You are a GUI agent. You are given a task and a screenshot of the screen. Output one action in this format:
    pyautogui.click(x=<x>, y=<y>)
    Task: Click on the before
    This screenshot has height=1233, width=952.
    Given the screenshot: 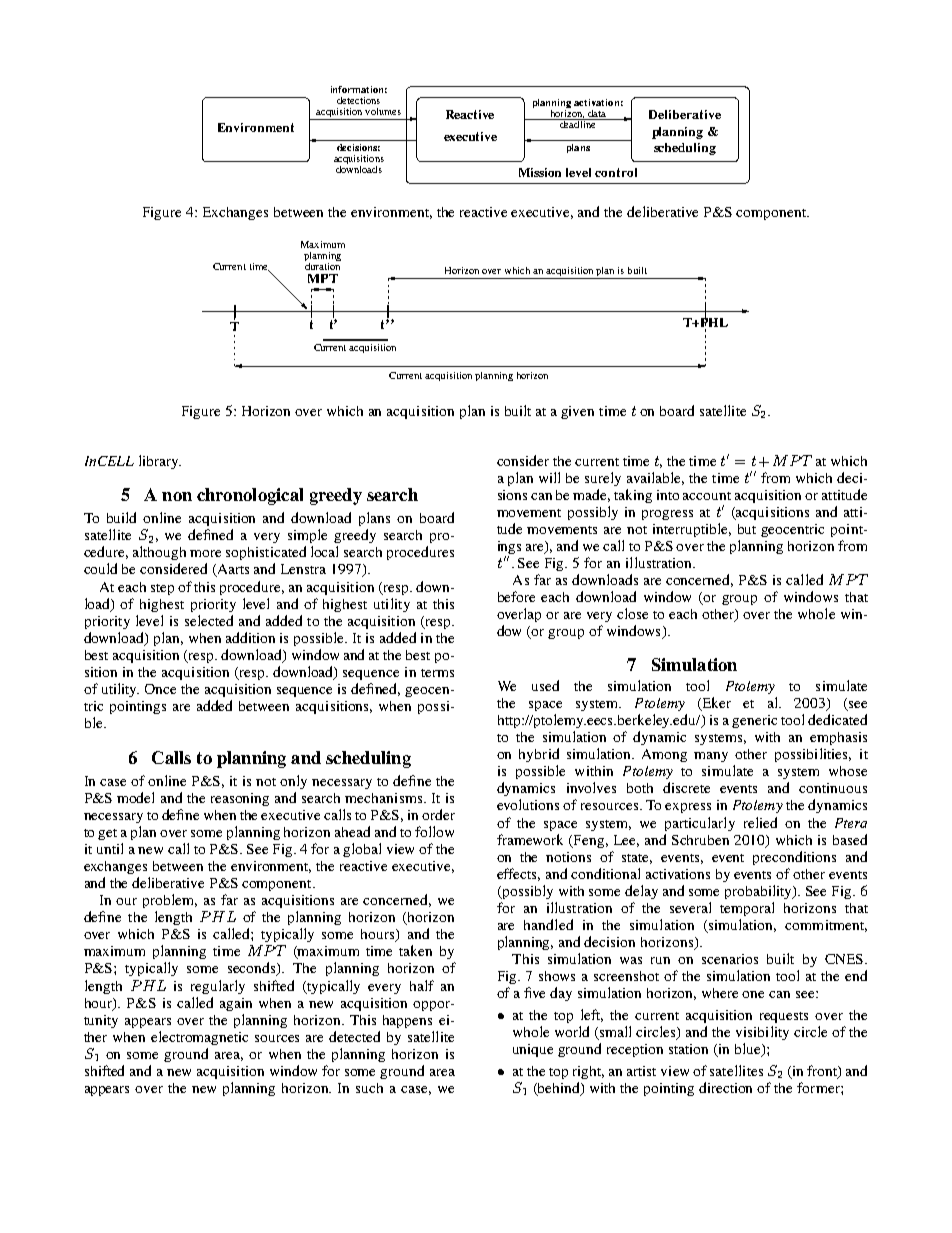 What is the action you would take?
    pyautogui.click(x=516, y=596)
